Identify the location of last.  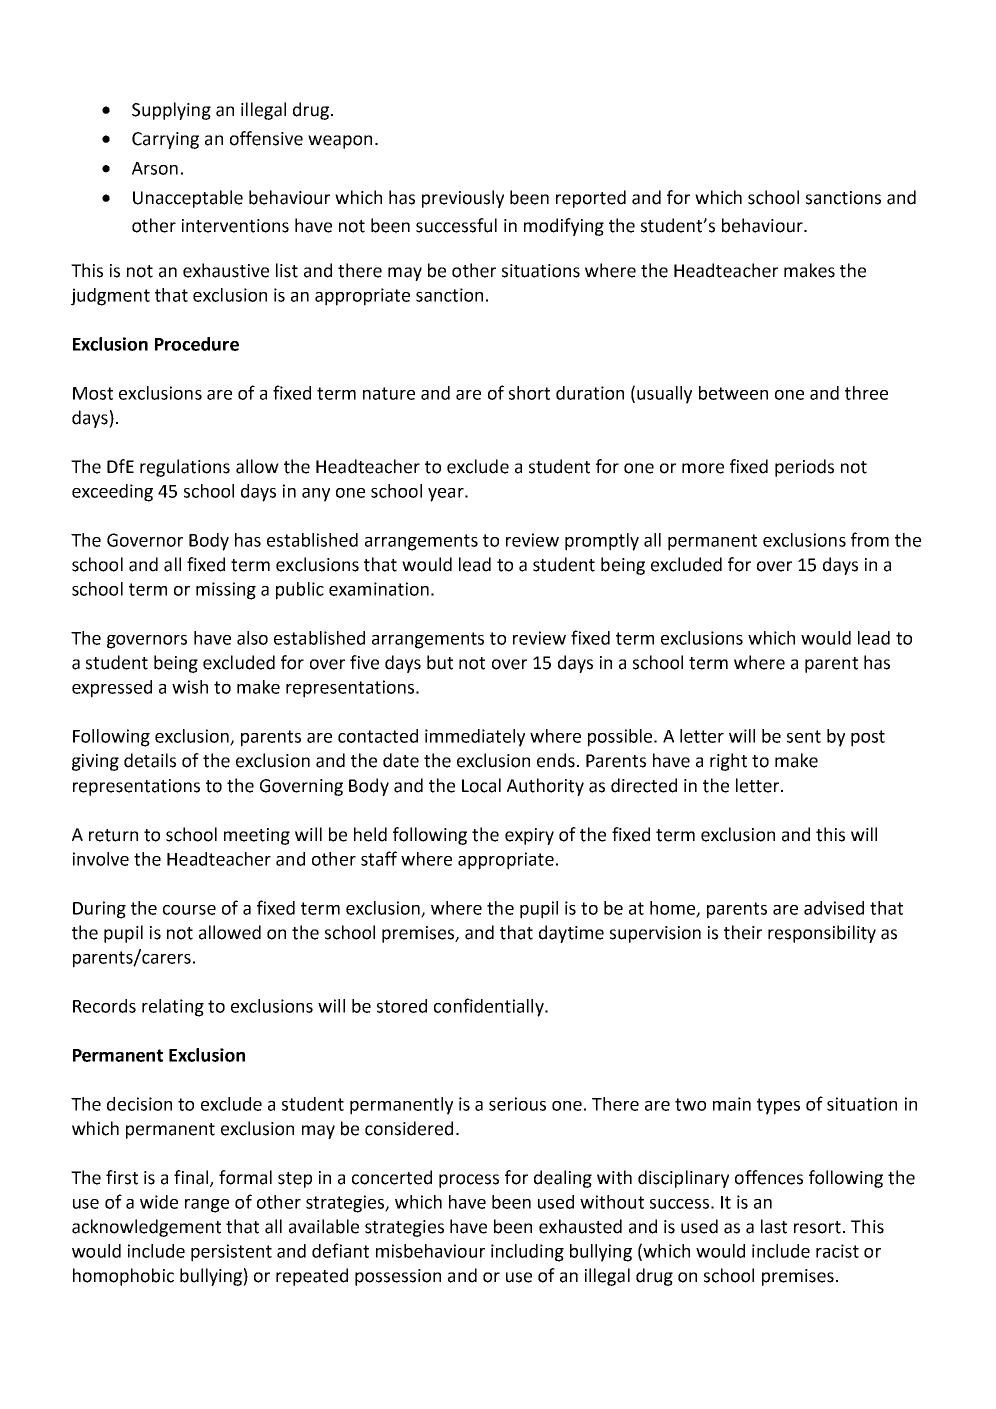
(774, 1226).
